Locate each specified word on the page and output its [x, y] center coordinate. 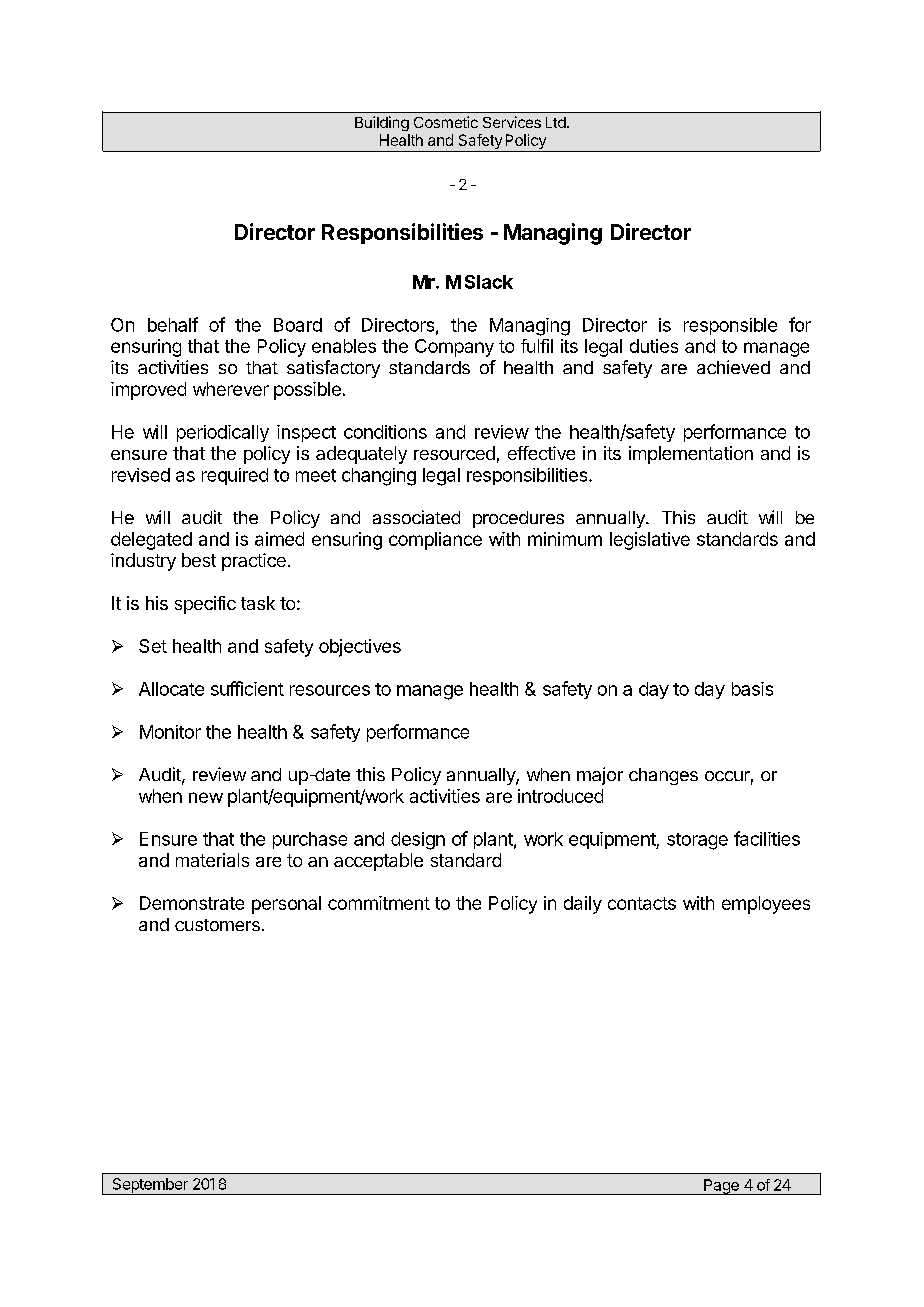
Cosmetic [446, 122]
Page [721, 1187]
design [418, 841]
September [150, 1186]
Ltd [556, 122]
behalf [173, 324]
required [235, 476]
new [206, 797]
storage [697, 841]
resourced [454, 453]
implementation [691, 455]
